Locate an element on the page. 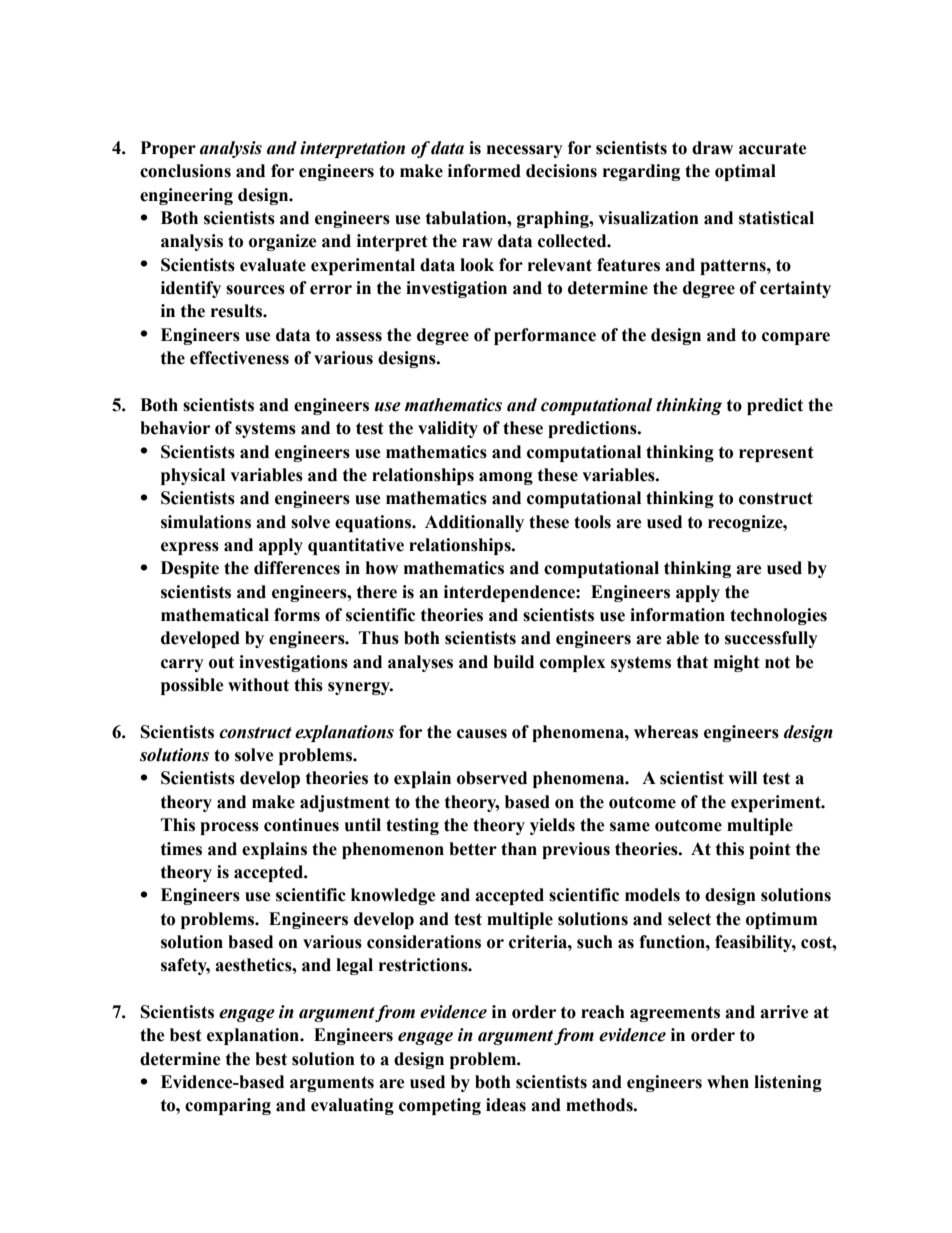 Image resolution: width=952 pixels, height=1233 pixels. comparing is located at coordinates (228, 1106).
